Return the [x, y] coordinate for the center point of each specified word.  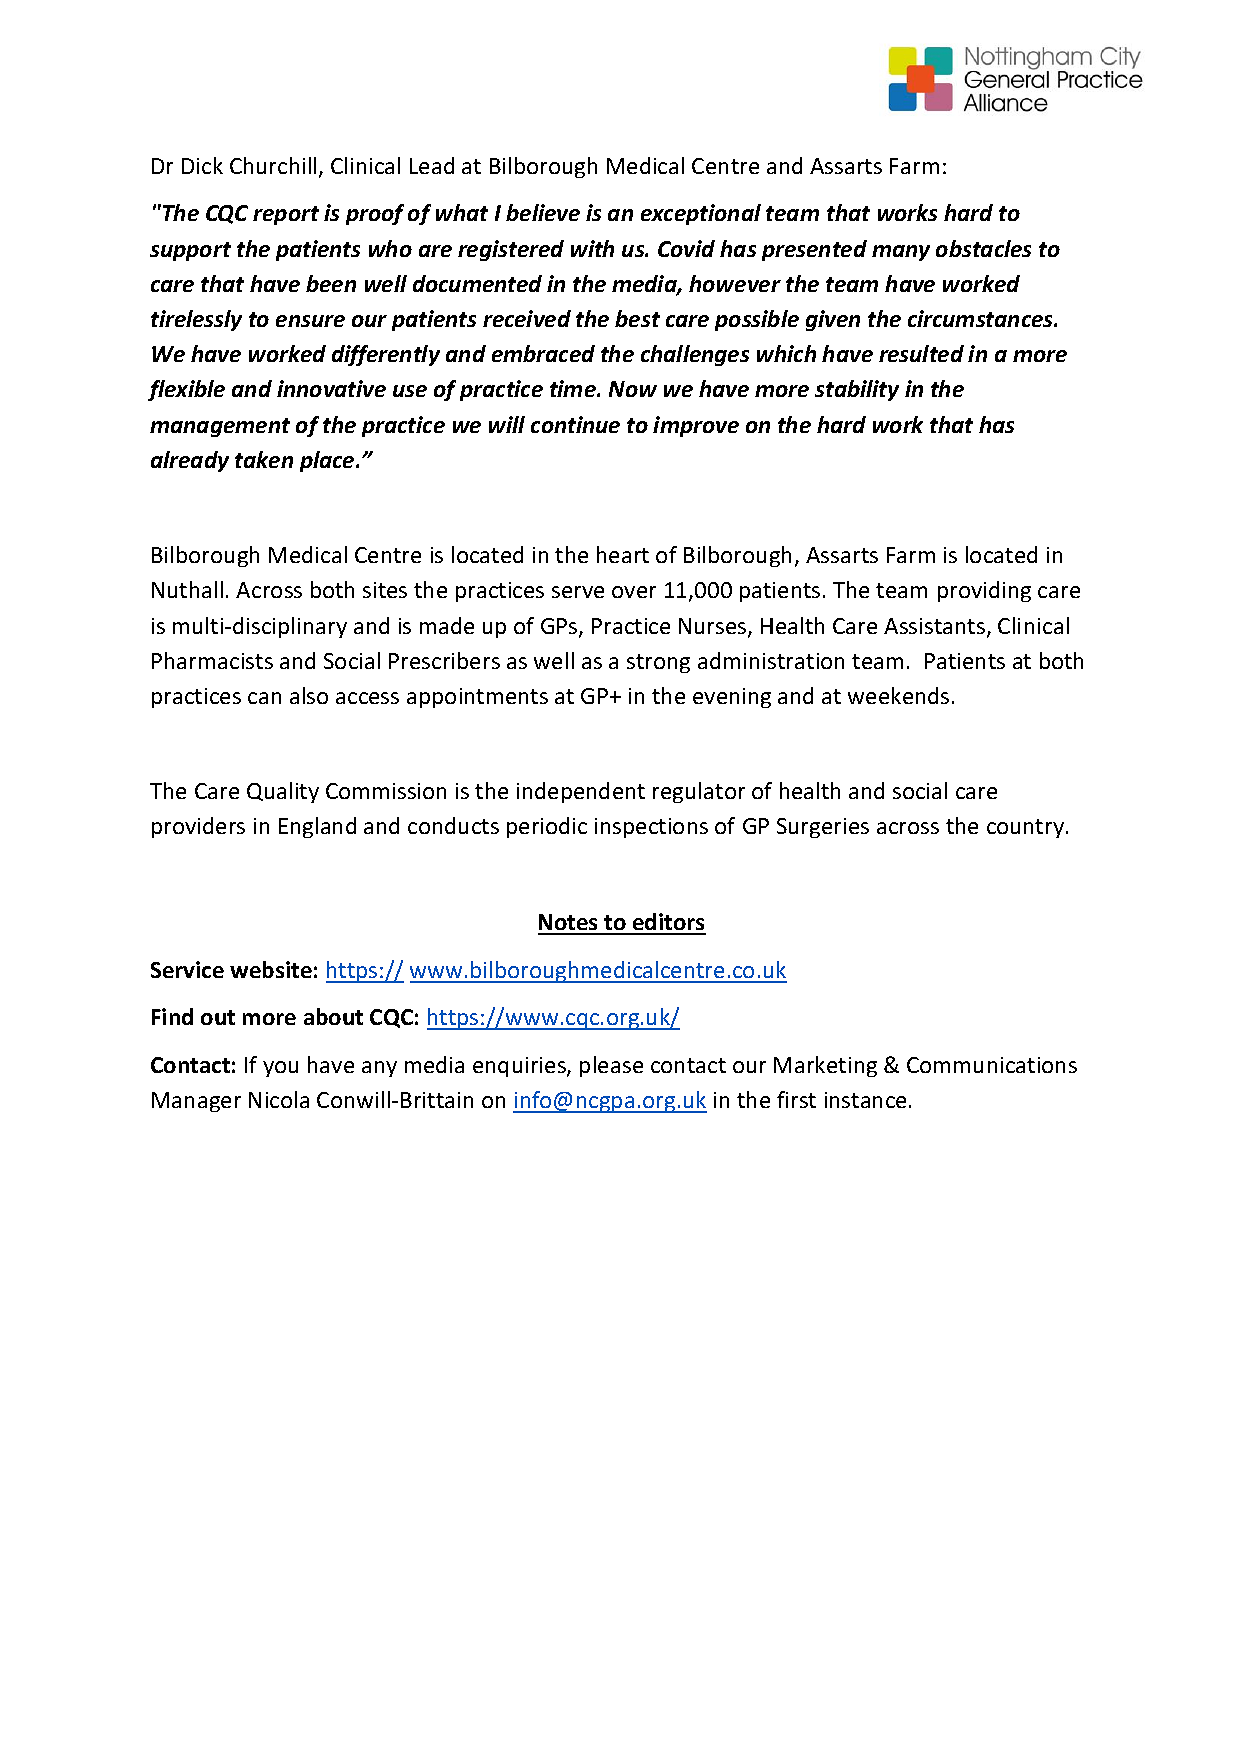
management [220, 427]
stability [857, 390]
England [317, 827]
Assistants [936, 627]
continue [575, 424]
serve [578, 592]
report [286, 215]
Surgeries [823, 828]
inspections [651, 828]
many [901, 253]
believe [543, 212]
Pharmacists [212, 660]
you [280, 1069]
